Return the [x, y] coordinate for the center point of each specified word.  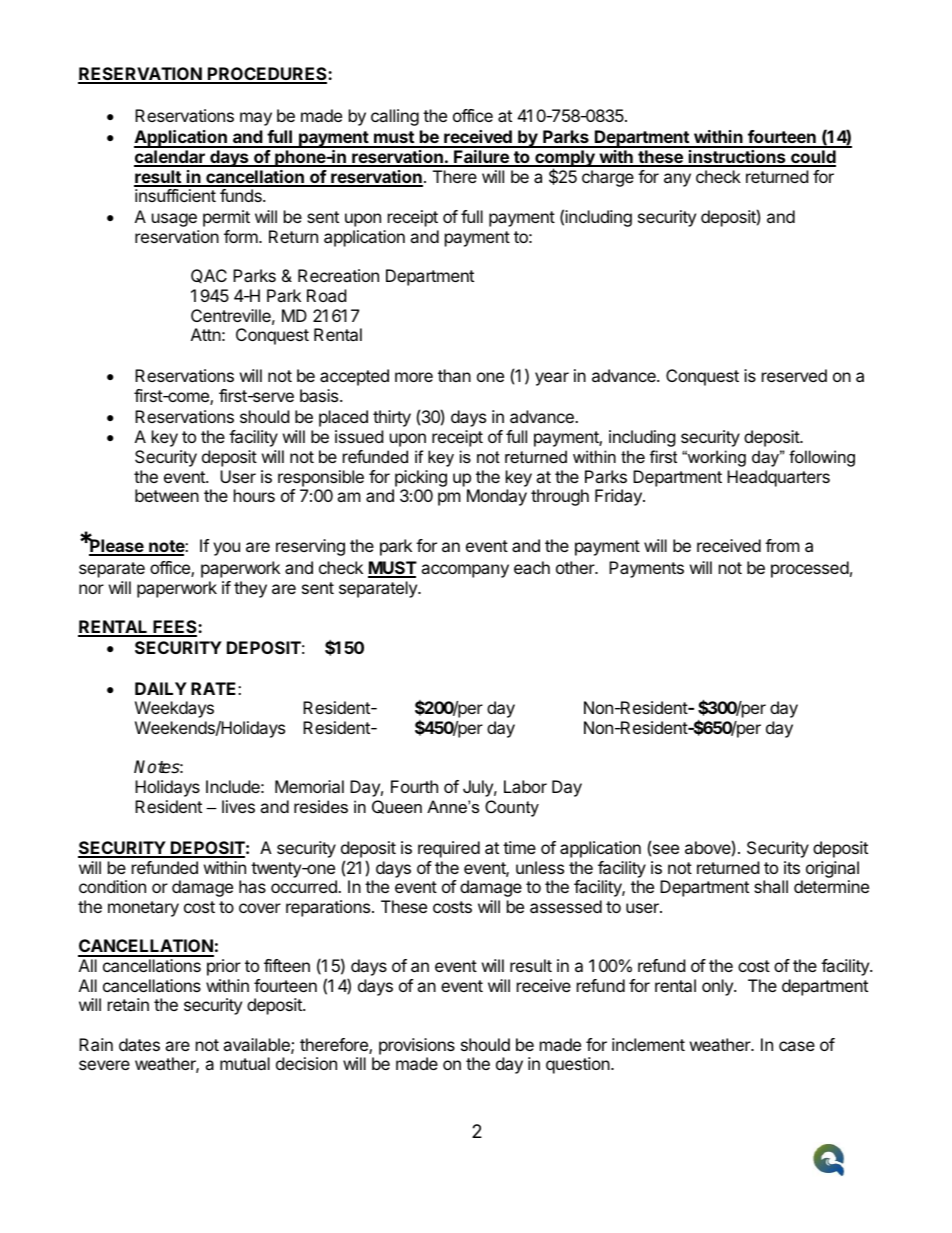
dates [139, 1044]
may [256, 119]
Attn [206, 334]
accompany [465, 571]
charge [608, 178]
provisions [417, 1046]
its [792, 867]
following [822, 458]
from [782, 545]
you [226, 549]
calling [395, 117]
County [512, 808]
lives [238, 806]
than [454, 375]
